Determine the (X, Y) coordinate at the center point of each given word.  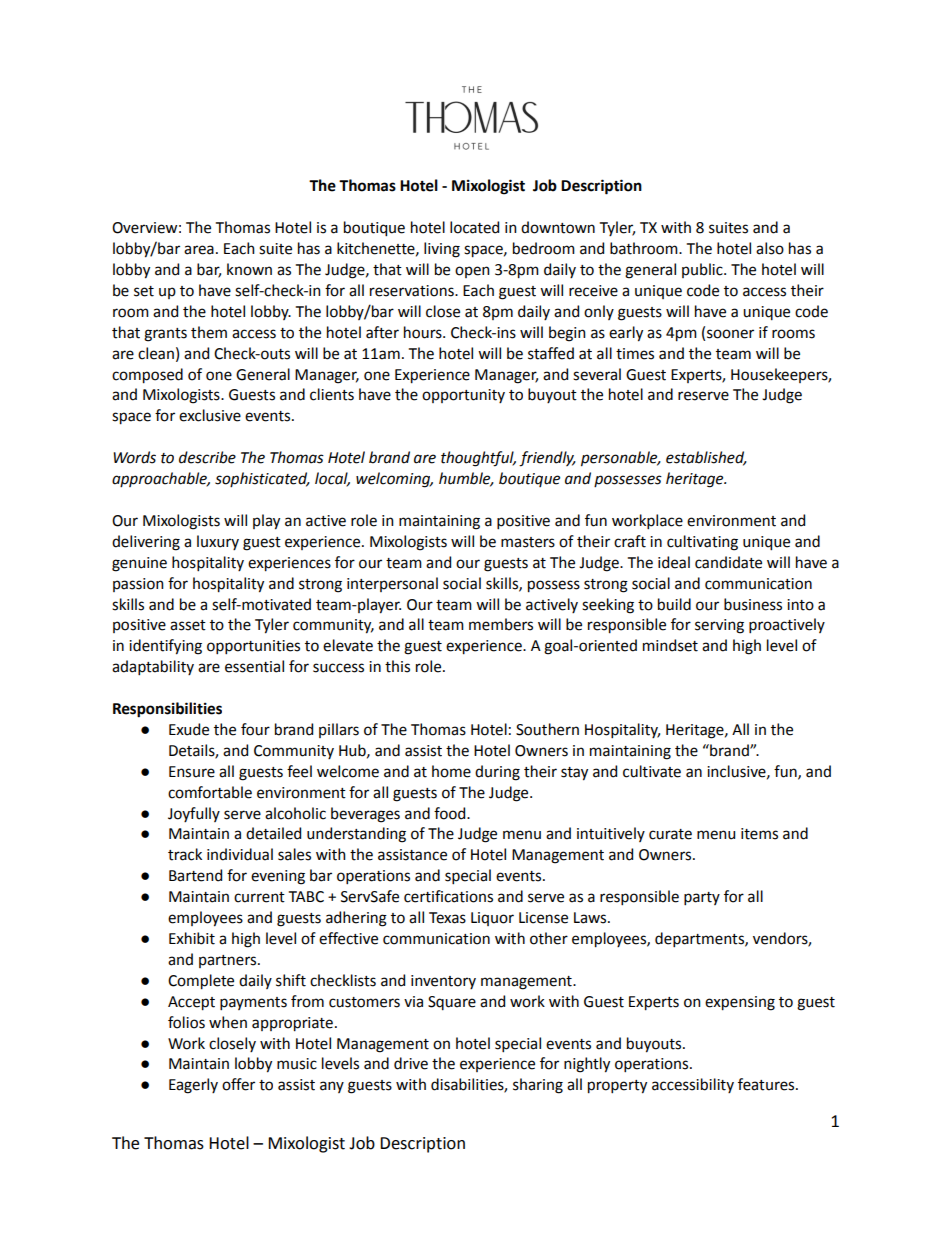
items (759, 834)
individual (240, 854)
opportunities (253, 647)
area (199, 250)
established (706, 458)
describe (207, 457)
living (442, 250)
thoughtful (478, 459)
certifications (448, 896)
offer (238, 1084)
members (501, 624)
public (703, 270)
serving (719, 626)
